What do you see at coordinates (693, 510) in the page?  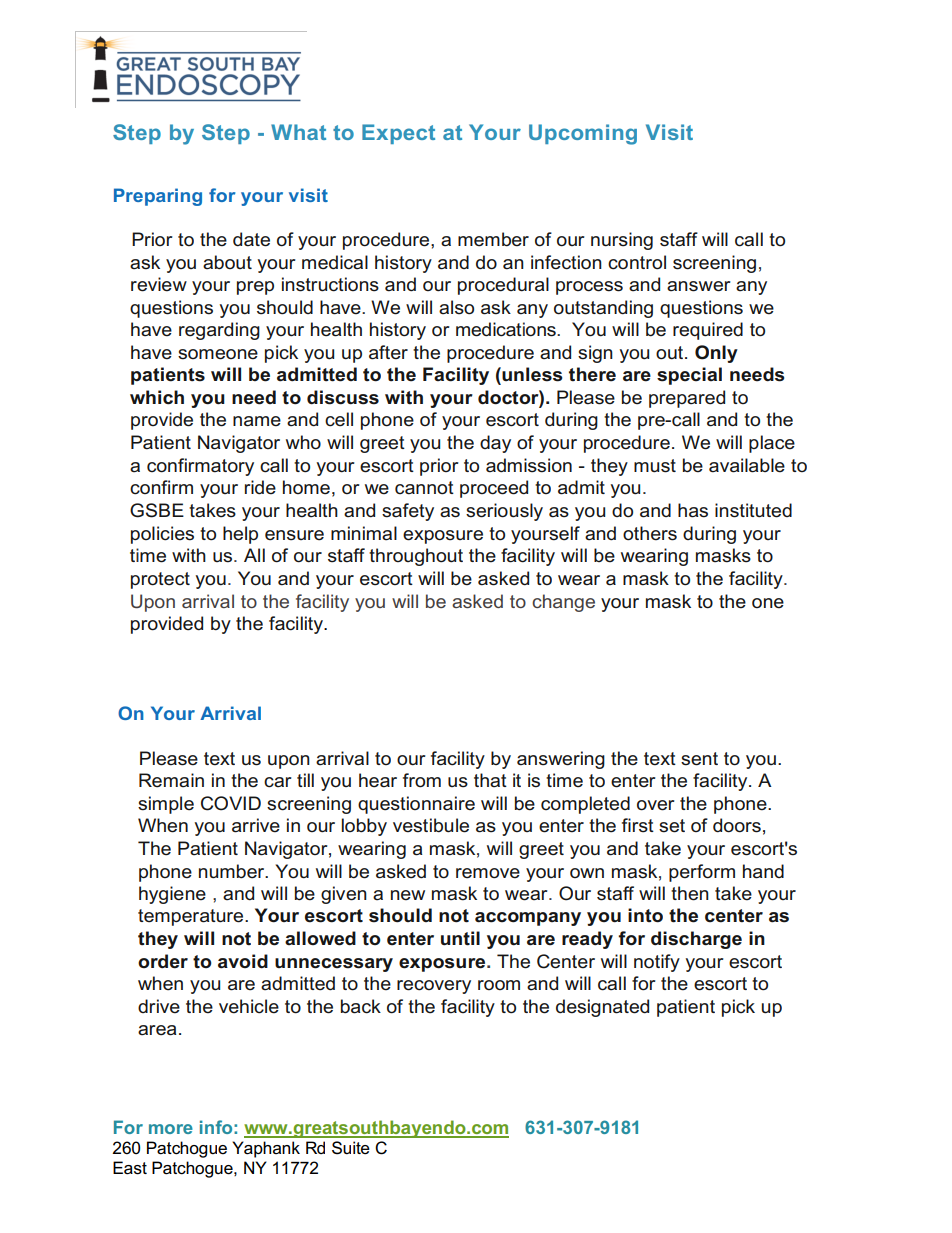 I see `has` at bounding box center [693, 510].
